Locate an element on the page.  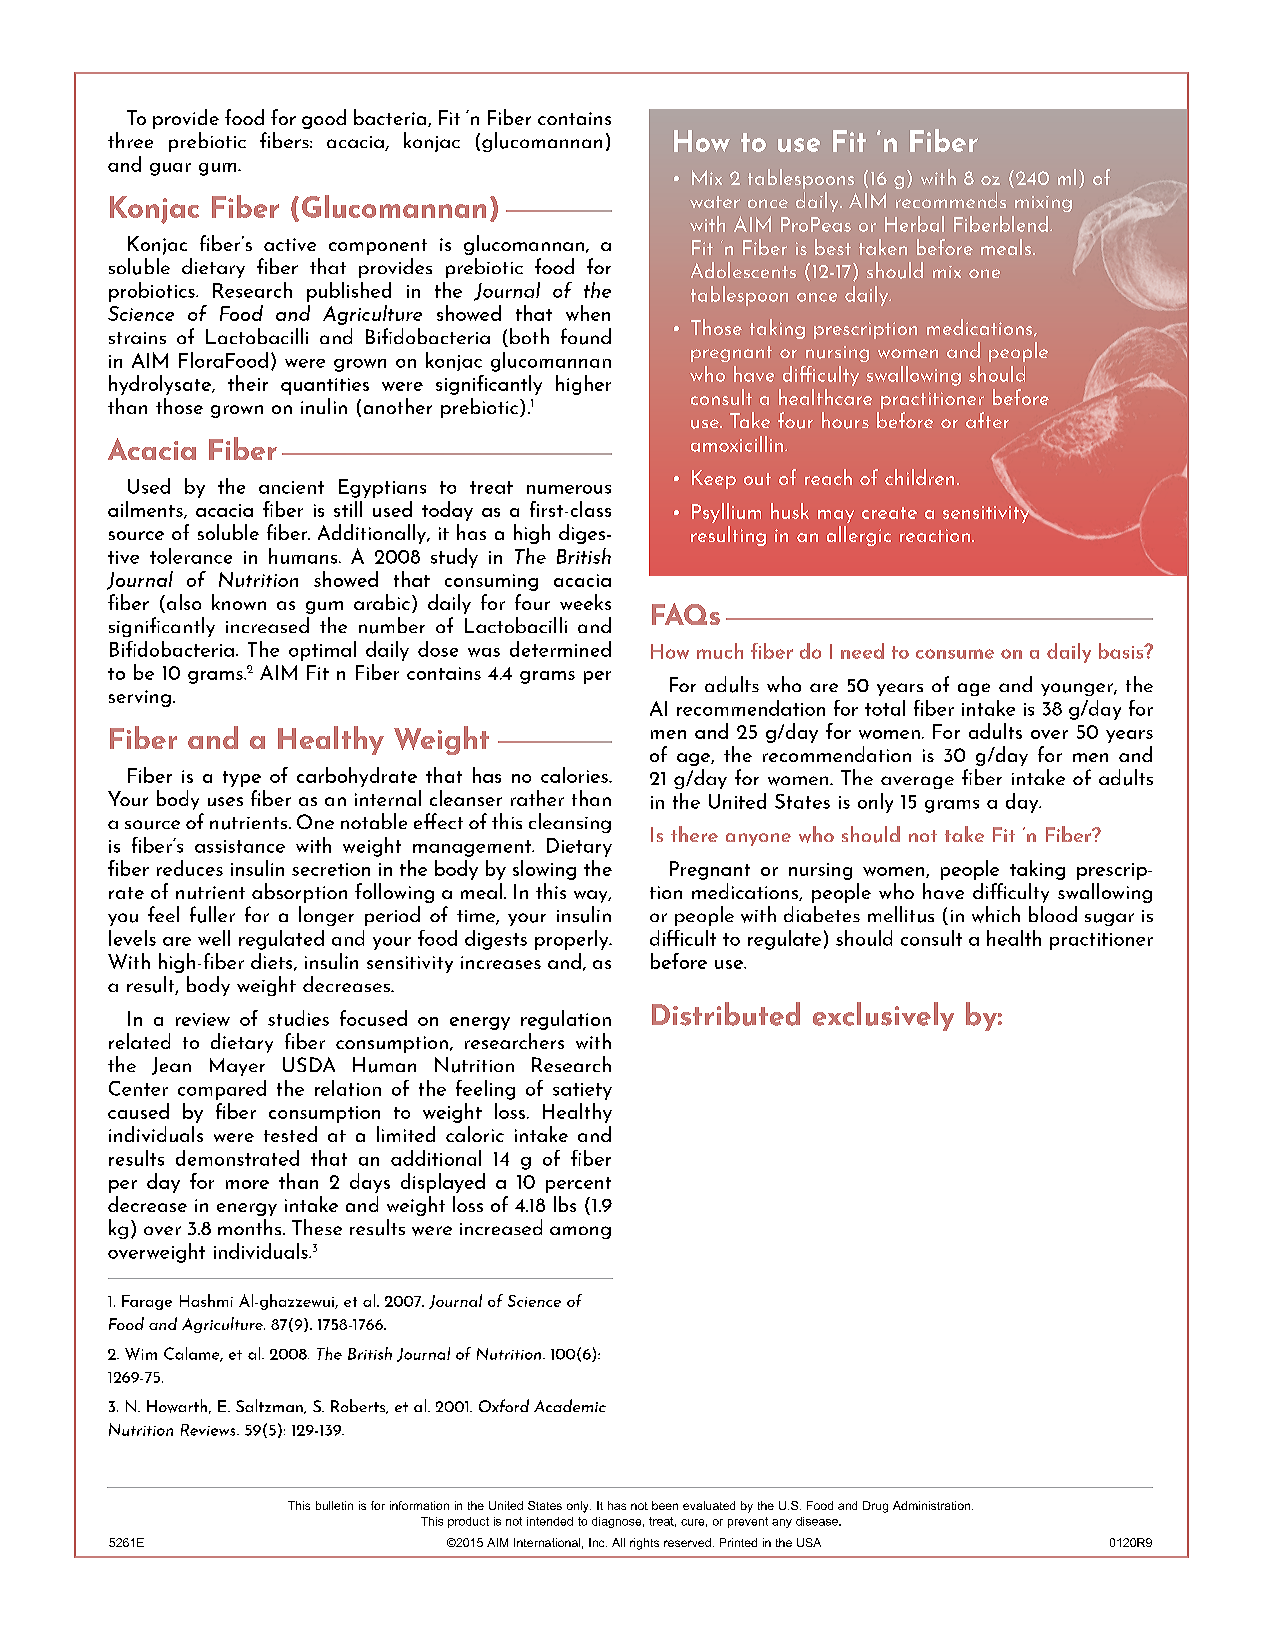
consume is located at coordinates (955, 654).
